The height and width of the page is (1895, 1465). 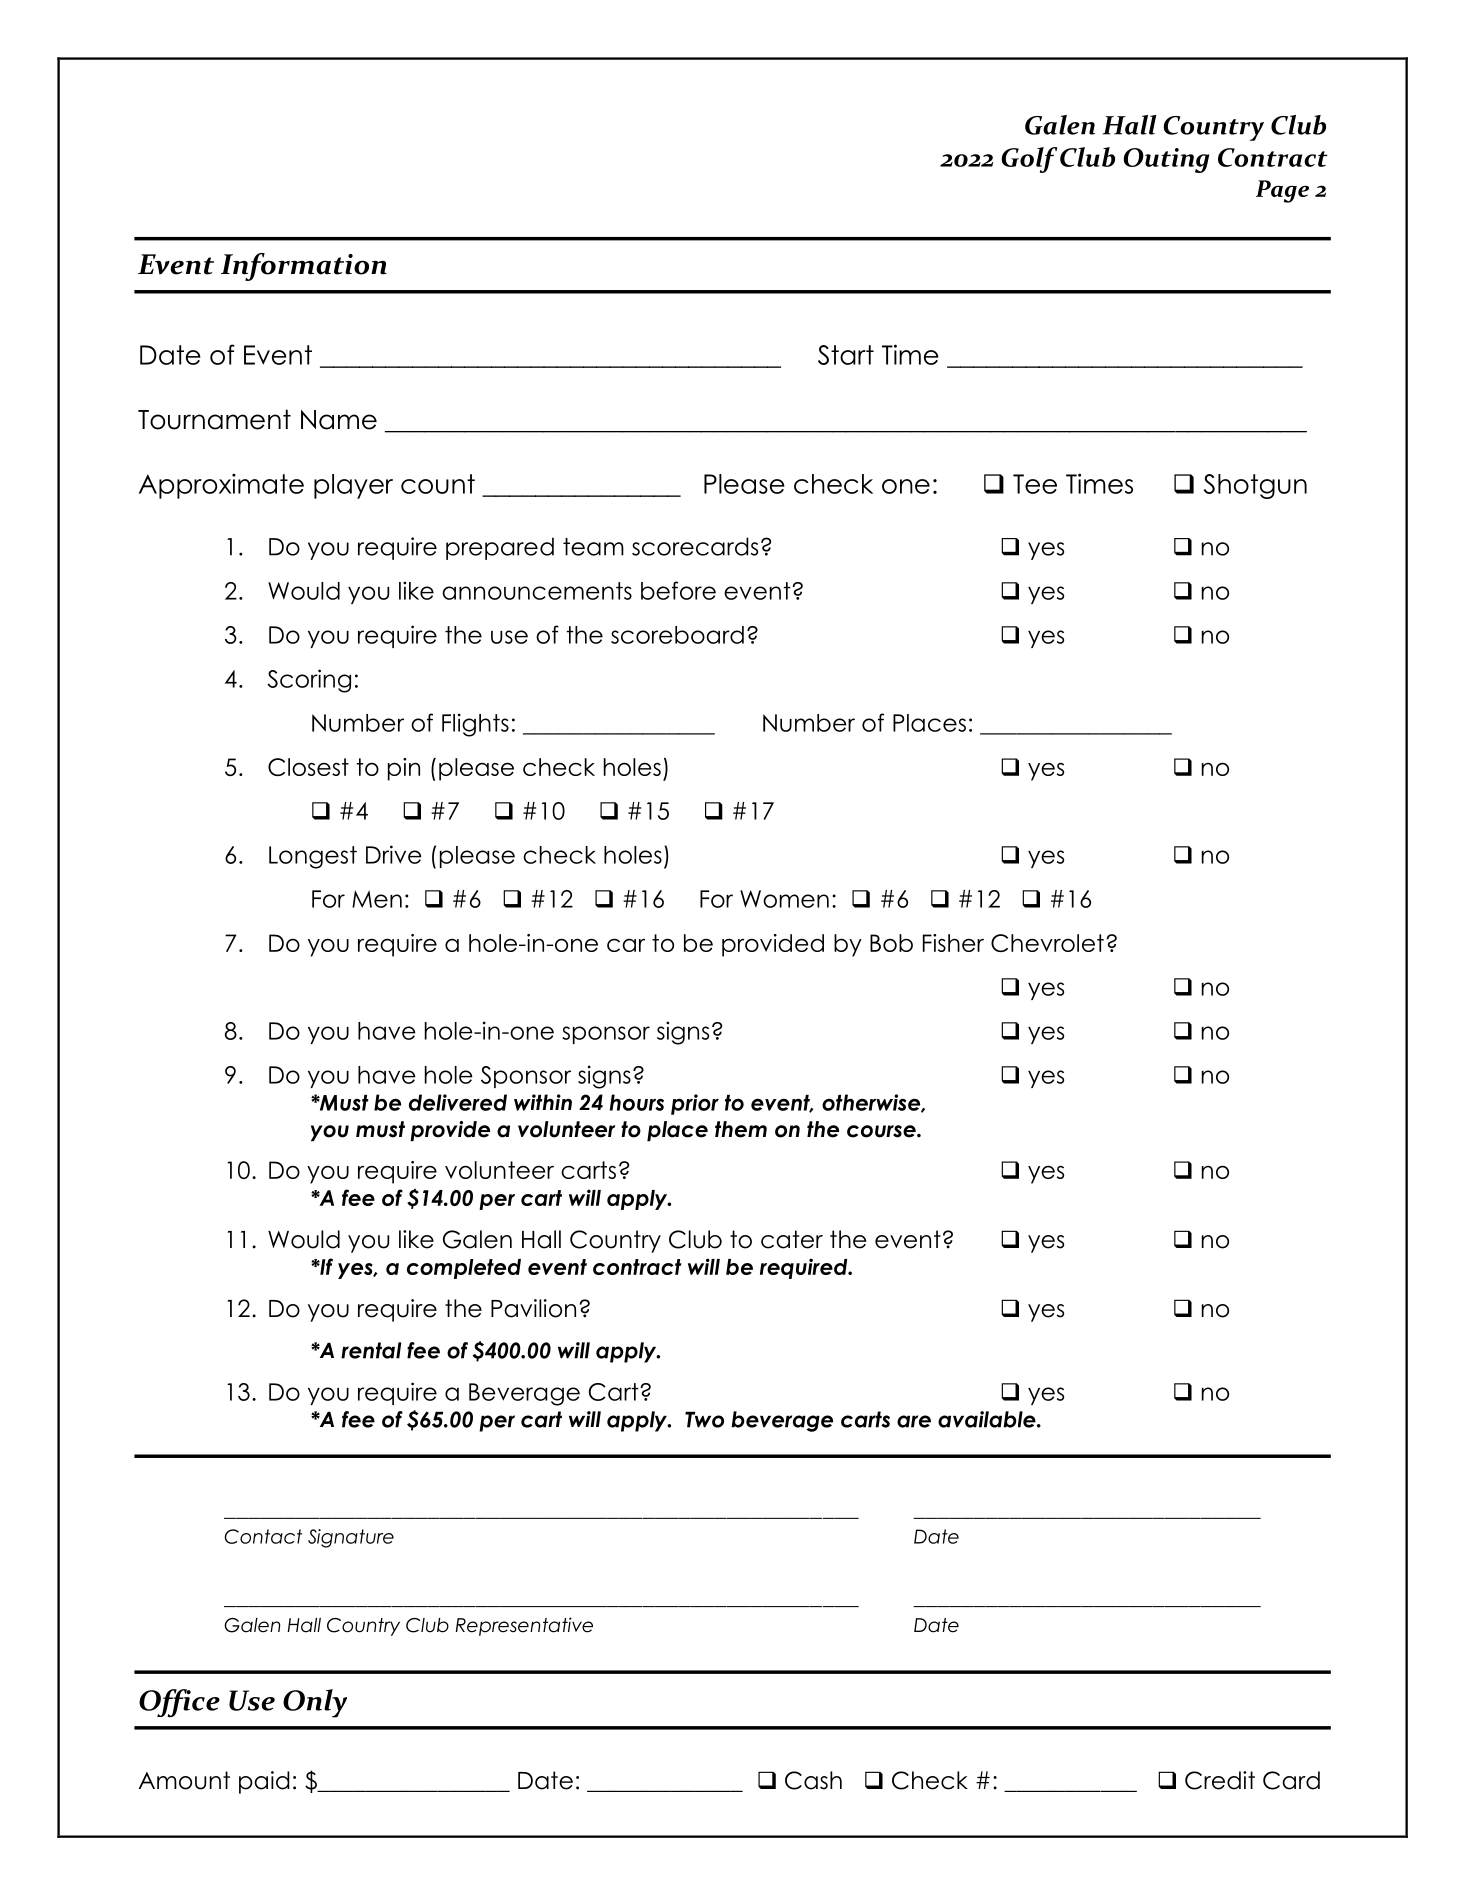 I want to click on Only, so click(x=315, y=1703).
